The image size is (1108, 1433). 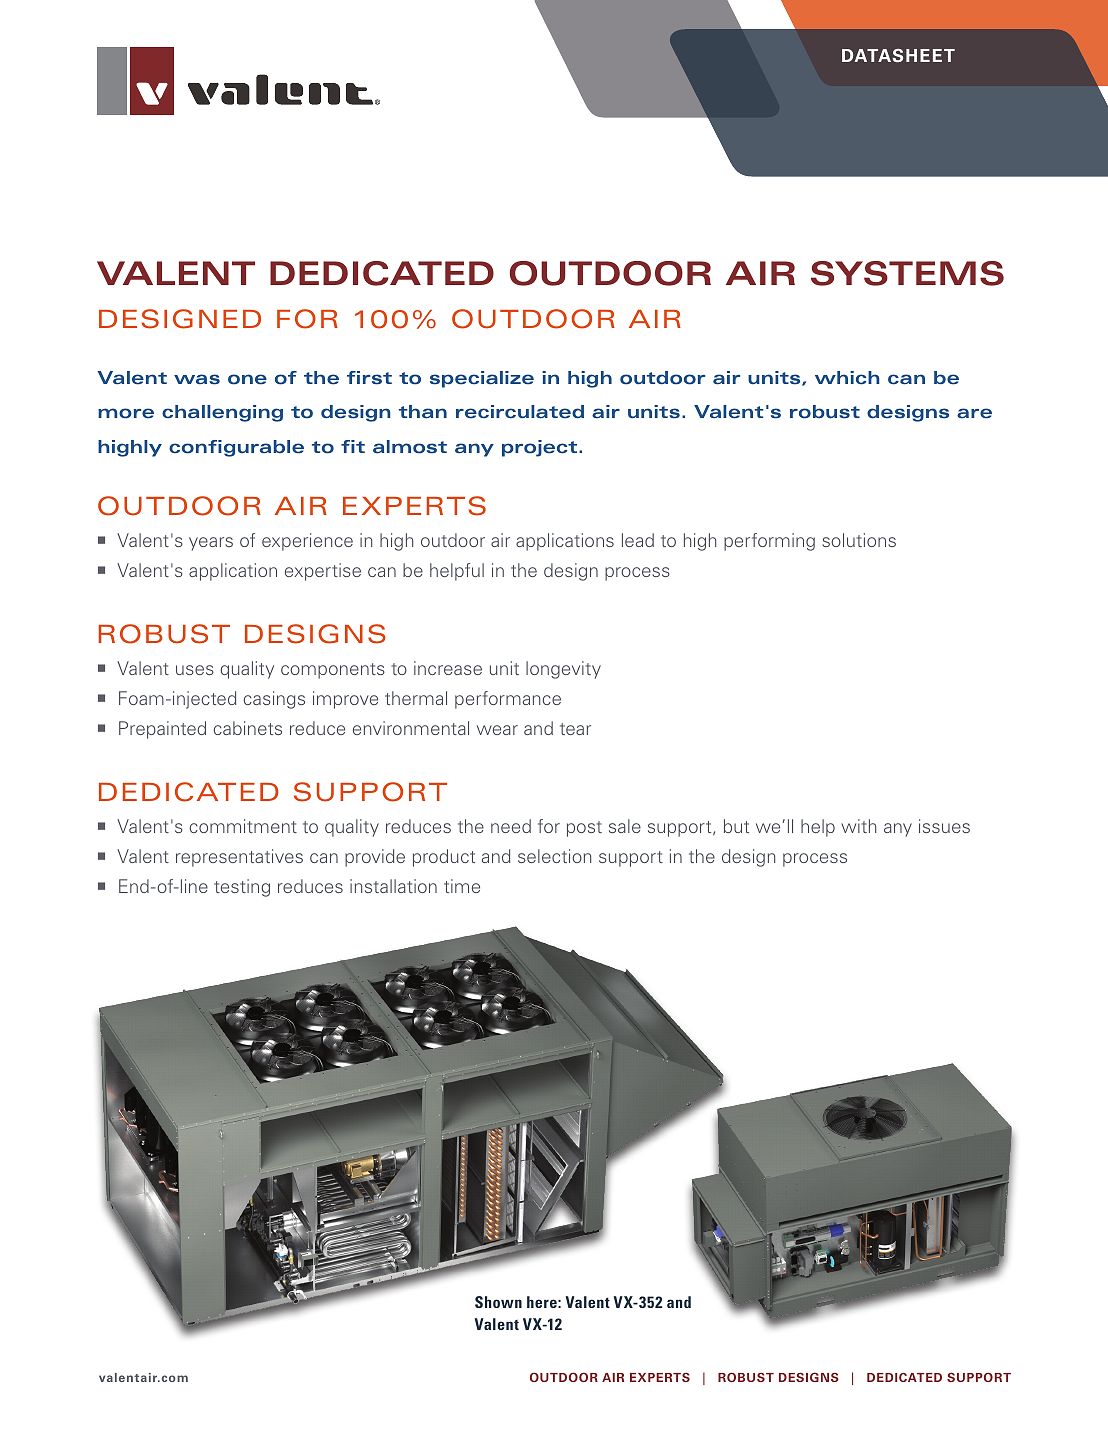 I want to click on DATASHEET, so click(x=898, y=56).
